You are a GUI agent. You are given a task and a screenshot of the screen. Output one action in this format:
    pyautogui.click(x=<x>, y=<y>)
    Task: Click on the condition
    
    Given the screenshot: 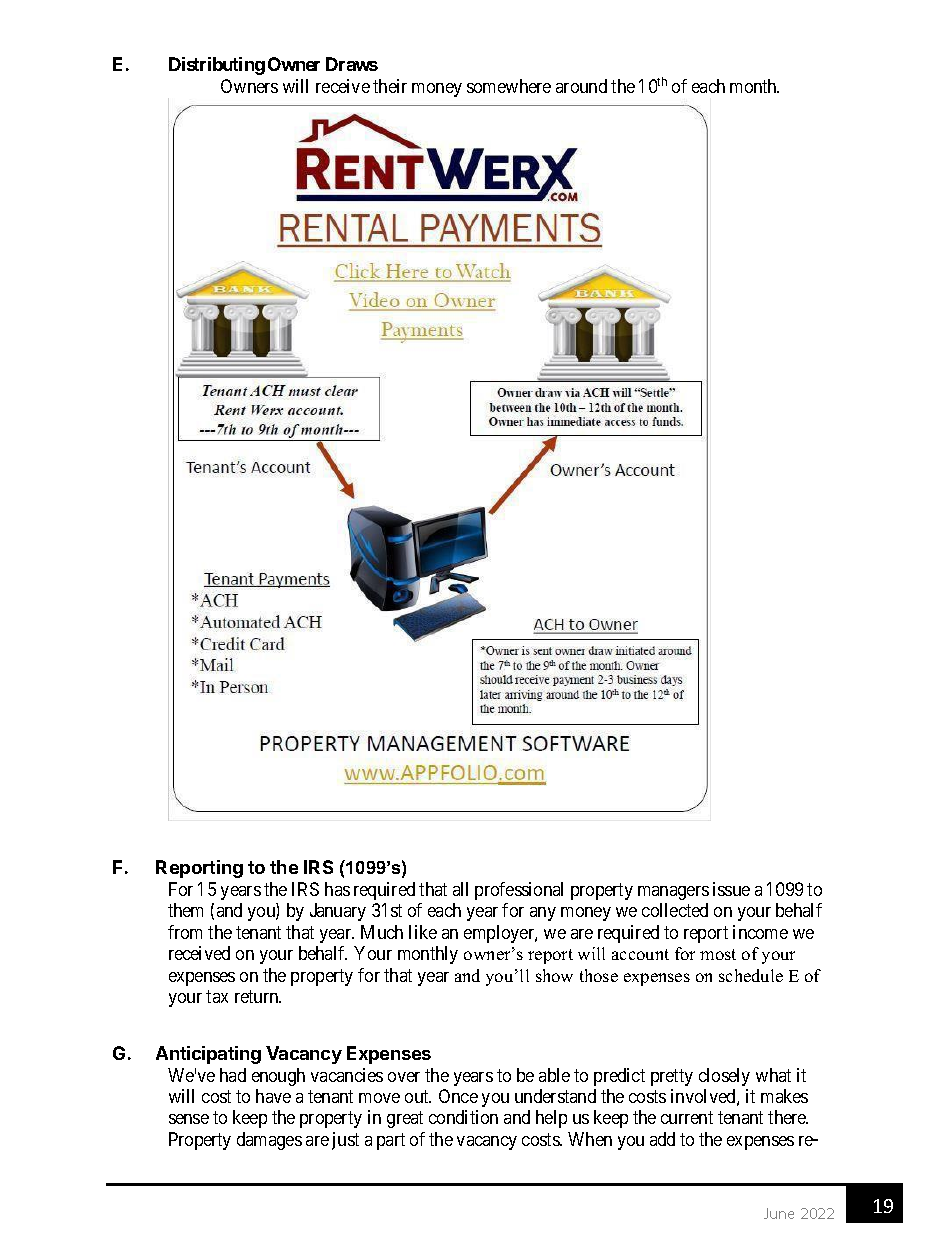 What is the action you would take?
    pyautogui.click(x=463, y=1117)
